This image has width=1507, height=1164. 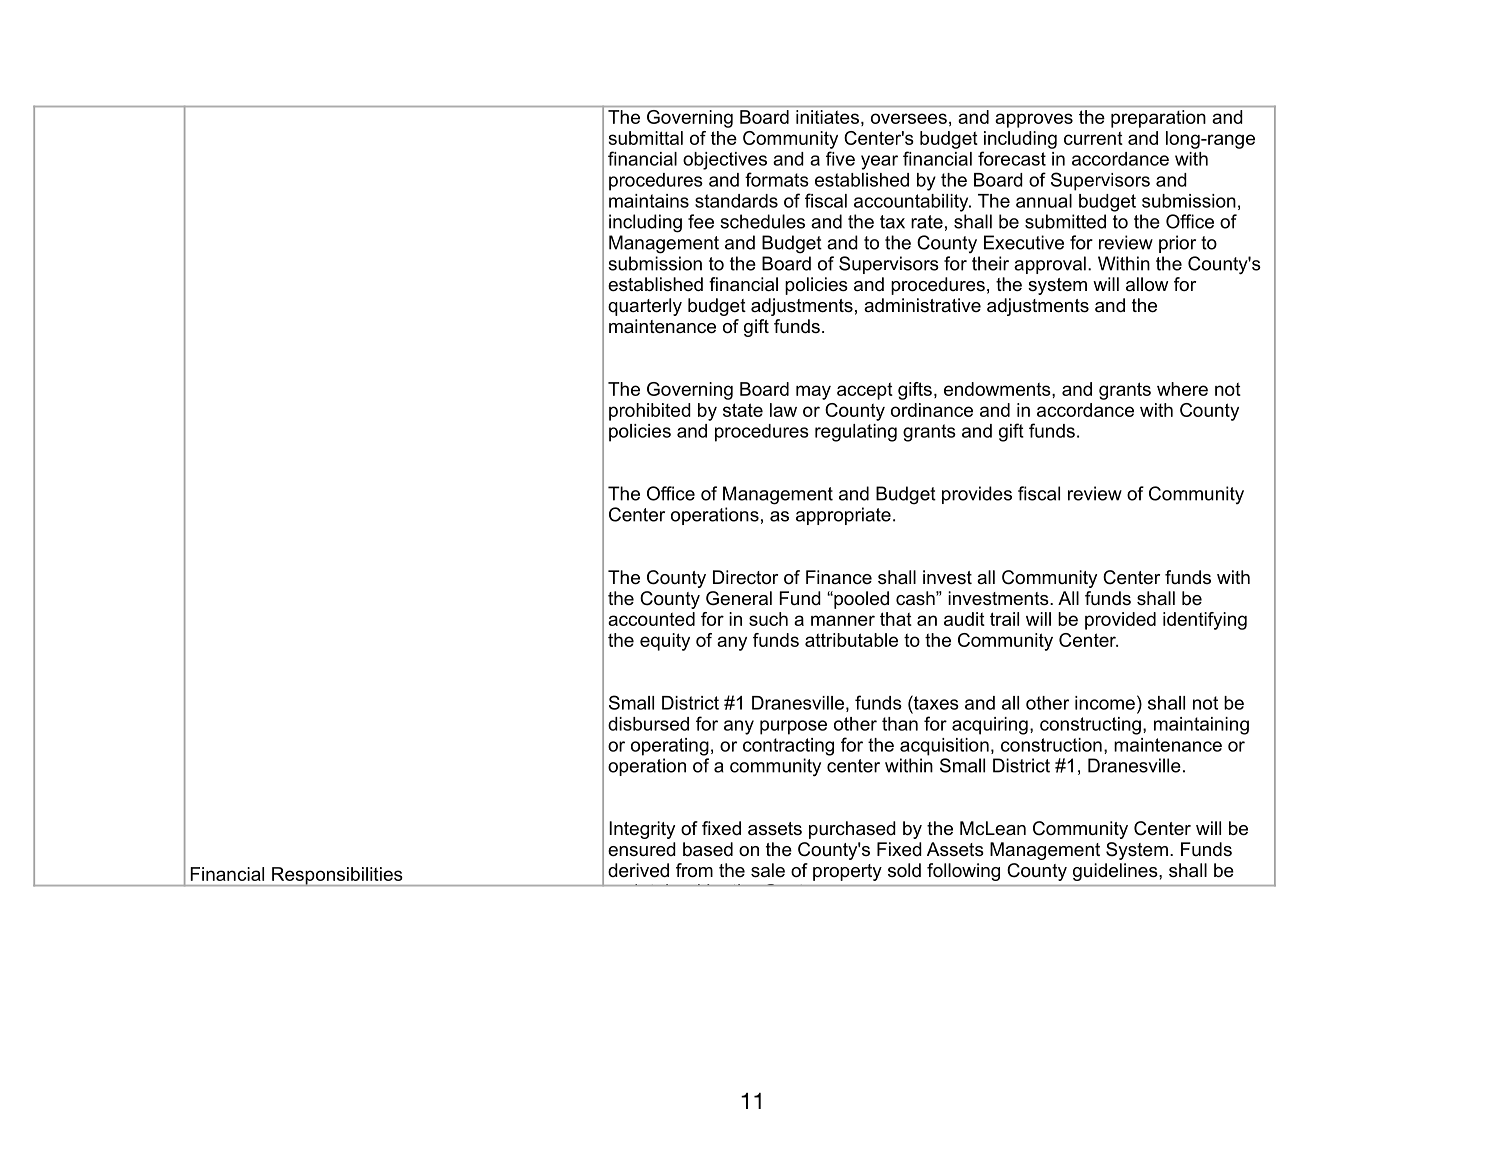 I want to click on Responsibilities, so click(x=337, y=876).
